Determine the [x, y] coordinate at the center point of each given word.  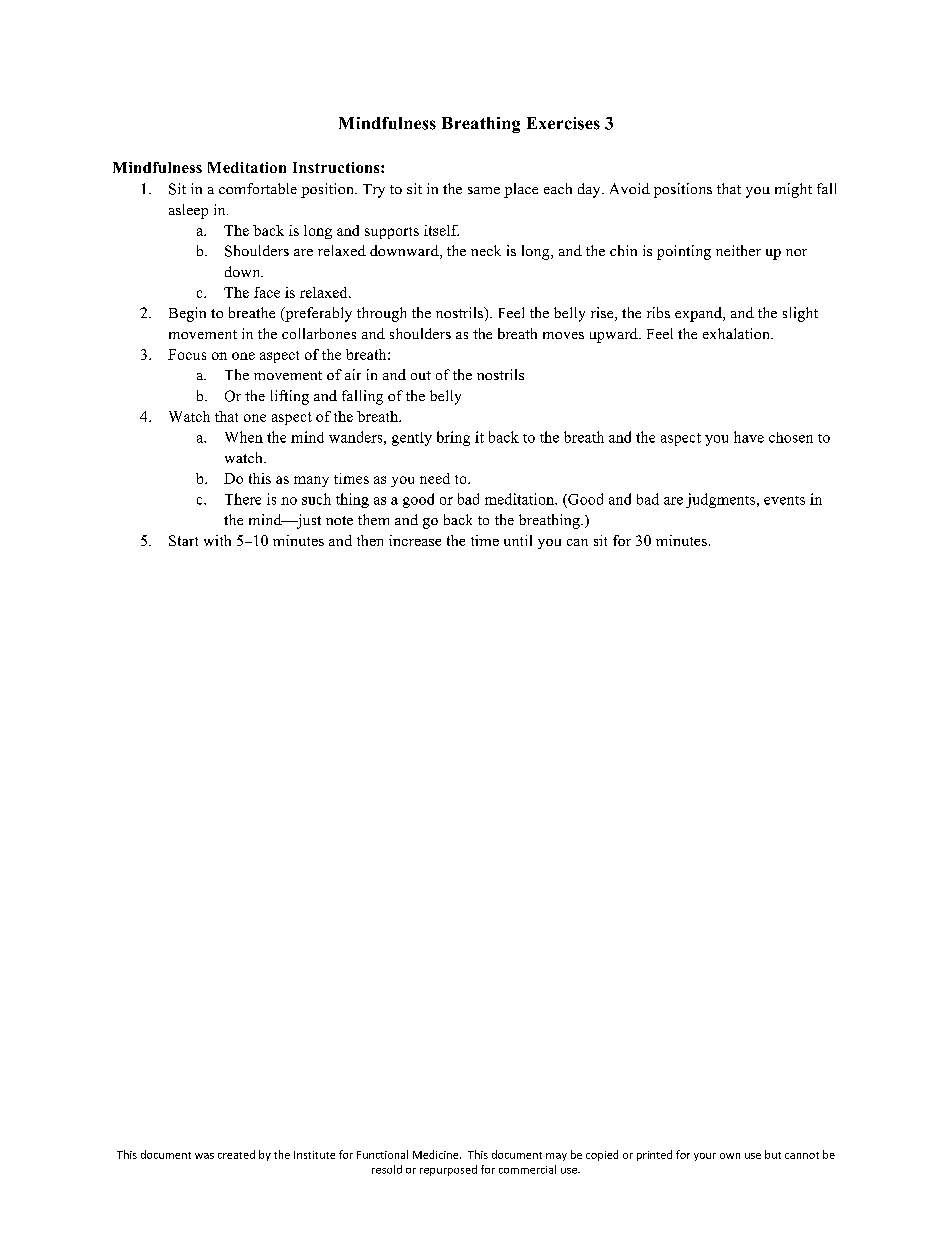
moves [563, 335]
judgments [720, 500]
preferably [317, 314]
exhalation [737, 333]
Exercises [563, 123]
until [518, 540]
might [793, 190]
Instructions [337, 167]
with [217, 540]
